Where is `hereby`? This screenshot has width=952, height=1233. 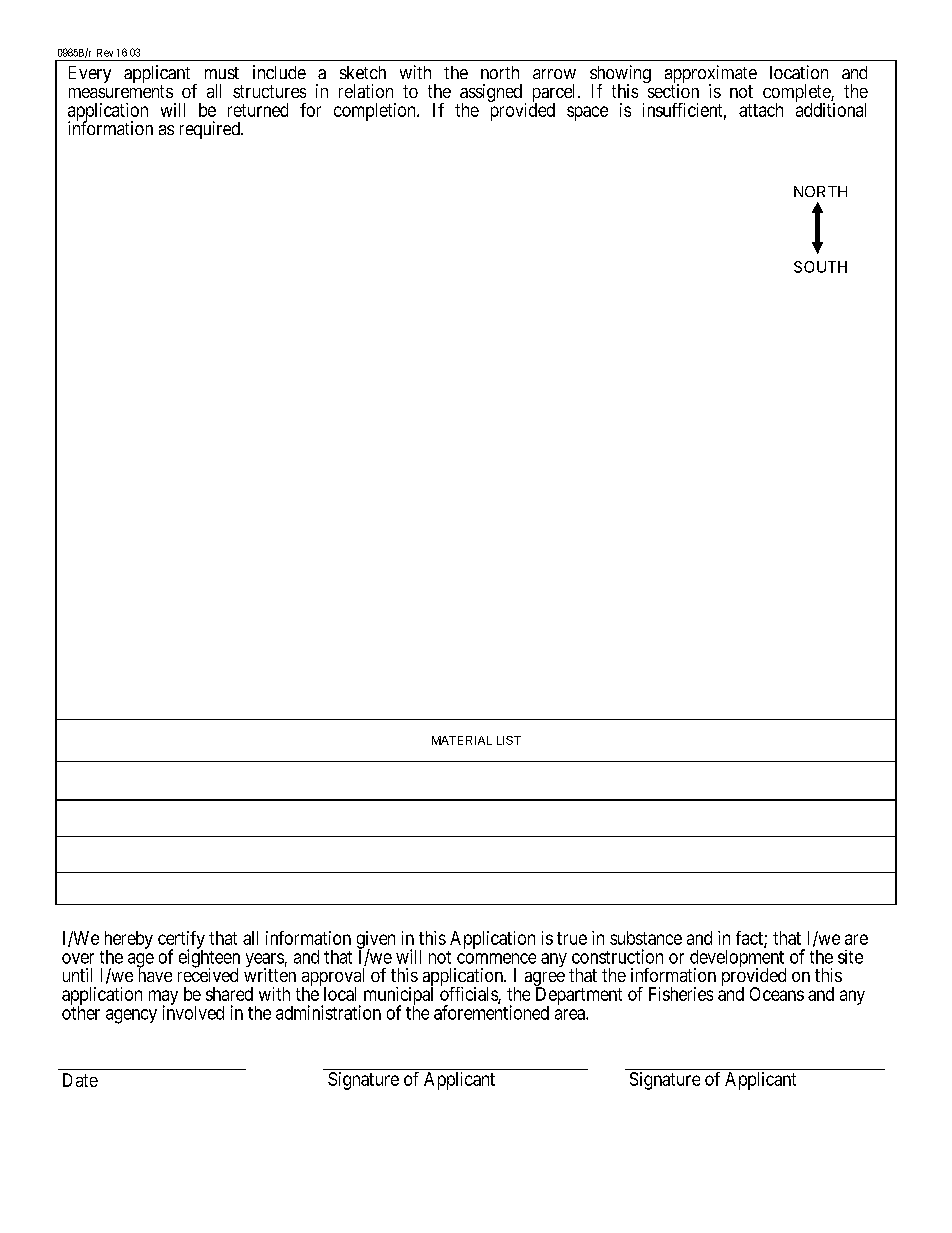
hereby is located at coordinates (129, 941).
